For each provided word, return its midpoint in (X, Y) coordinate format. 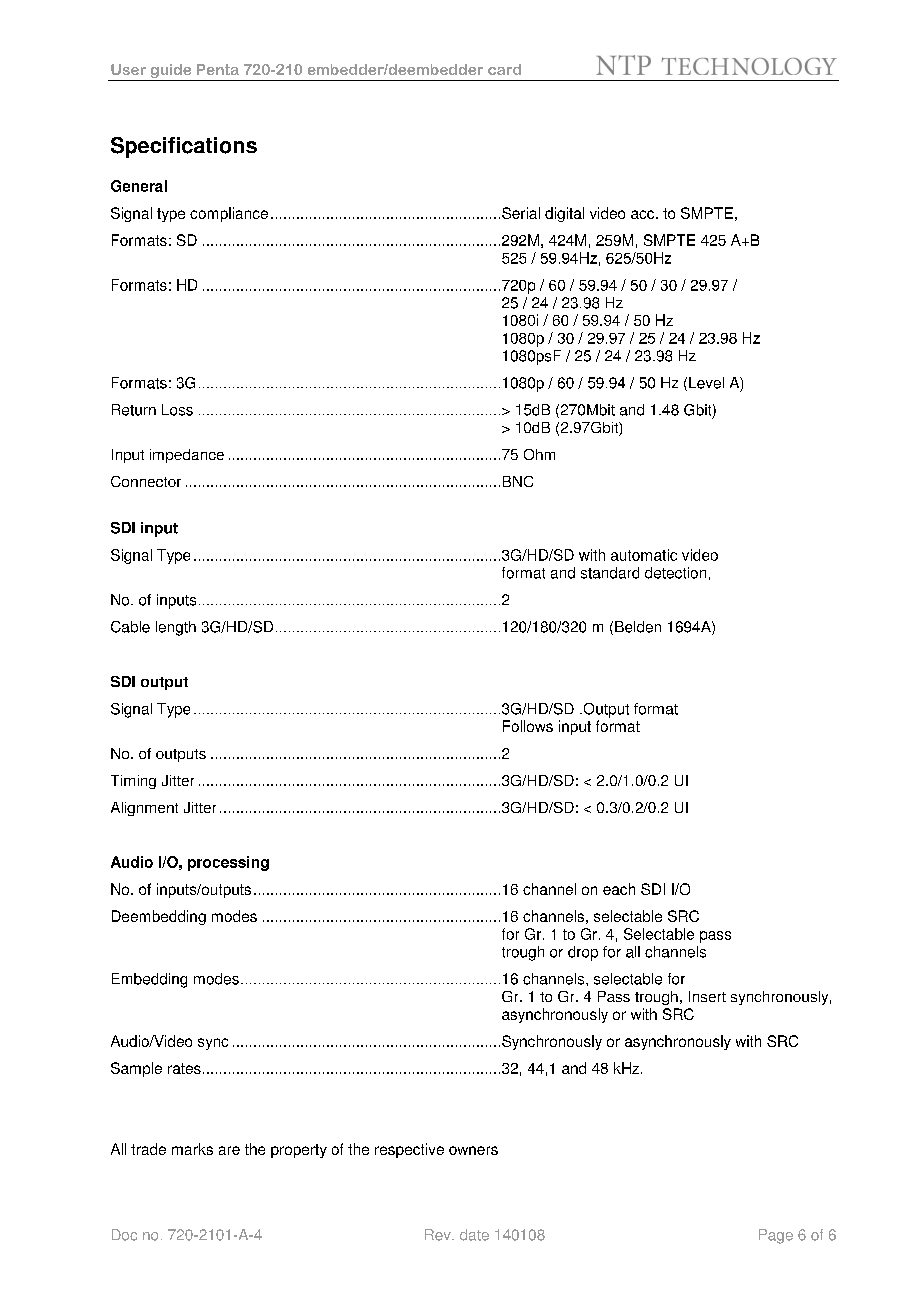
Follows (528, 726)
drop (583, 953)
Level (706, 383)
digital (564, 214)
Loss (177, 410)
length (176, 628)
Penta (218, 69)
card (504, 69)
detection (675, 573)
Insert (707, 996)
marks (192, 1149)
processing (228, 863)
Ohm (539, 454)
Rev (439, 1235)
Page (776, 1236)
